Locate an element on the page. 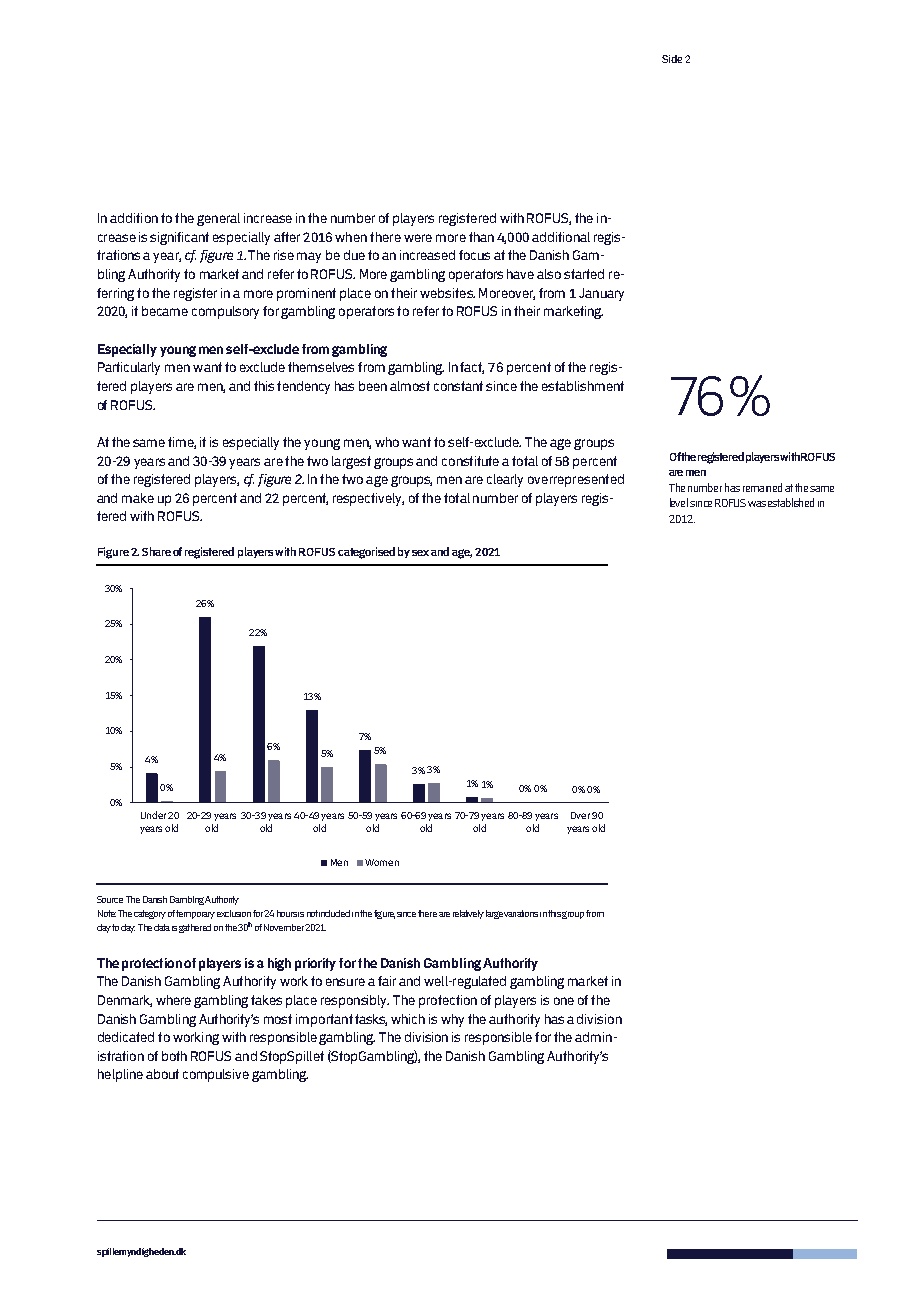  than is located at coordinates (481, 237).
